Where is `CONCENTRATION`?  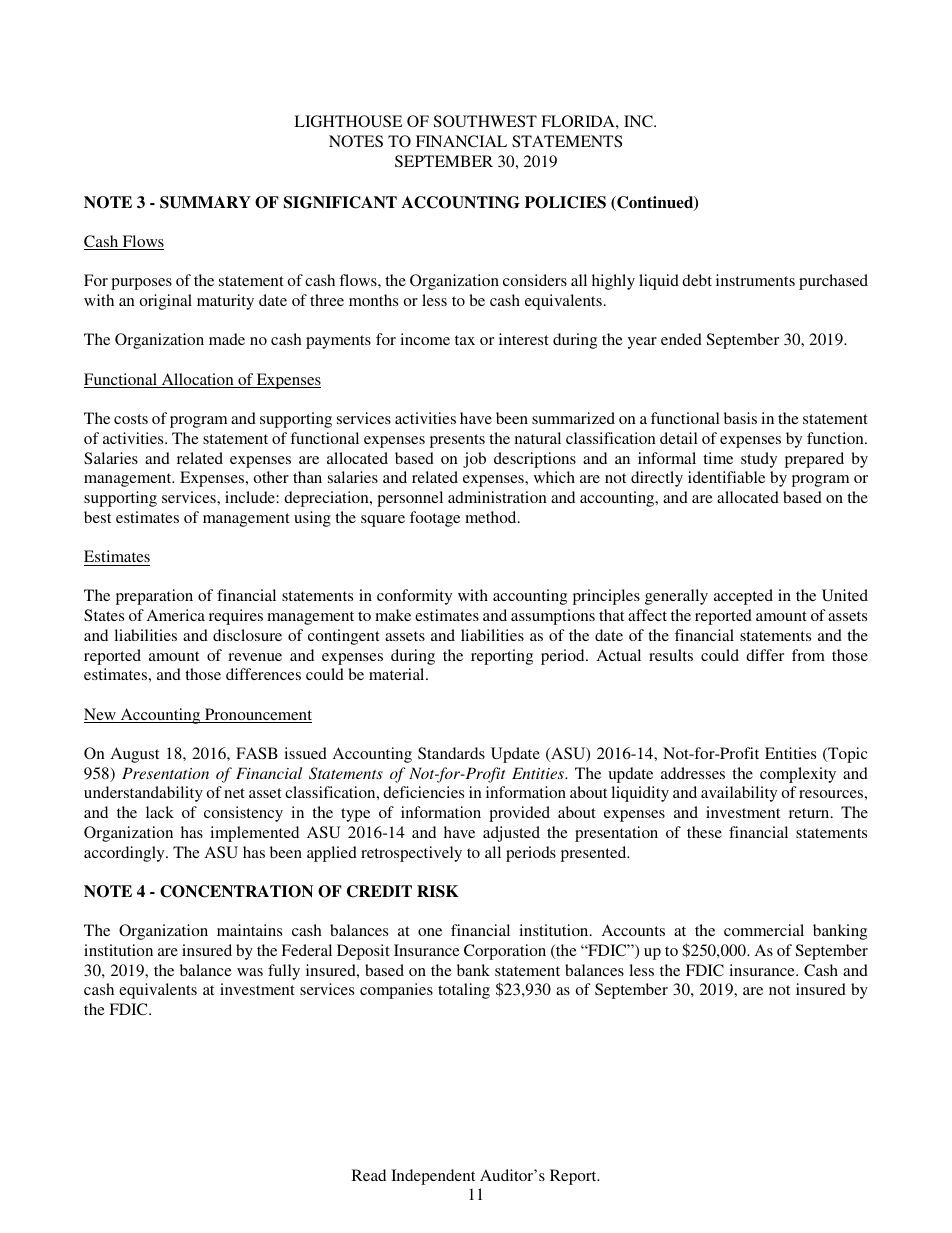
CONCENTRATION is located at coordinates (236, 891).
